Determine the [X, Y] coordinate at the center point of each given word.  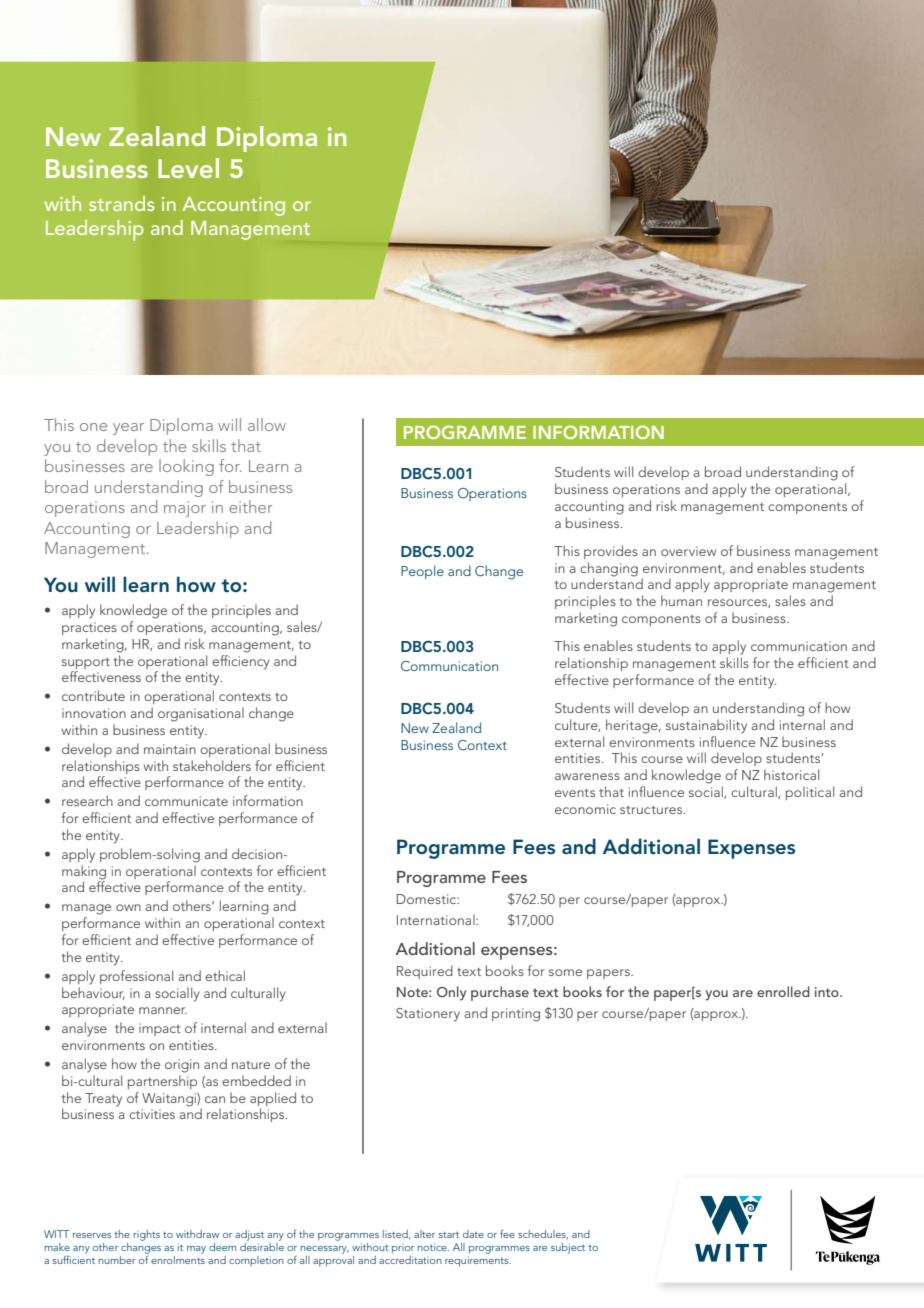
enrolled [783, 991]
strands [121, 203]
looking [186, 467]
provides [611, 552]
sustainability [706, 726]
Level [188, 168]
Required [425, 972]
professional [136, 977]
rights [146, 1235]
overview [688, 551]
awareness [587, 776]
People [422, 572]
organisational [201, 714]
